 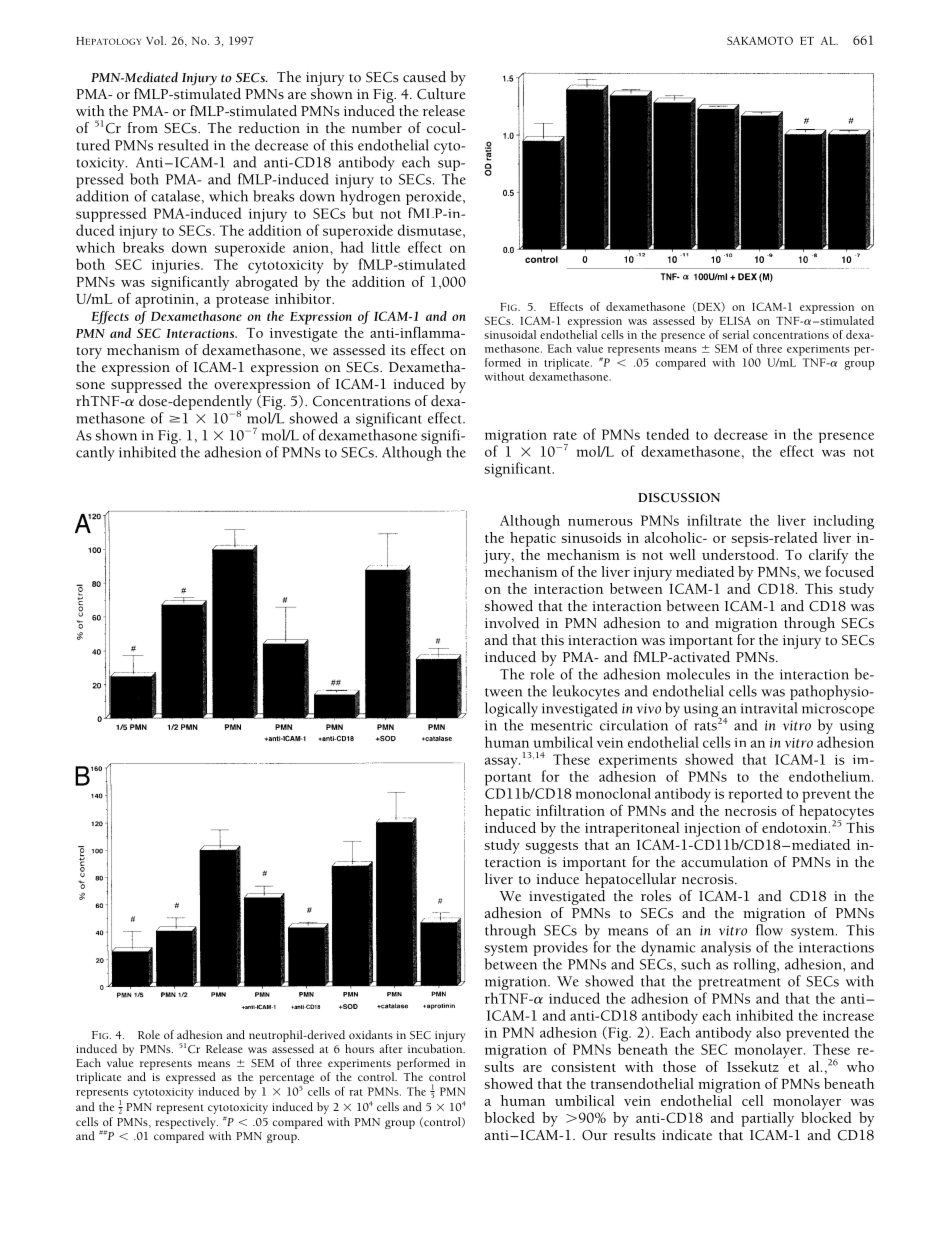 I want to click on reduction, so click(x=269, y=128).
